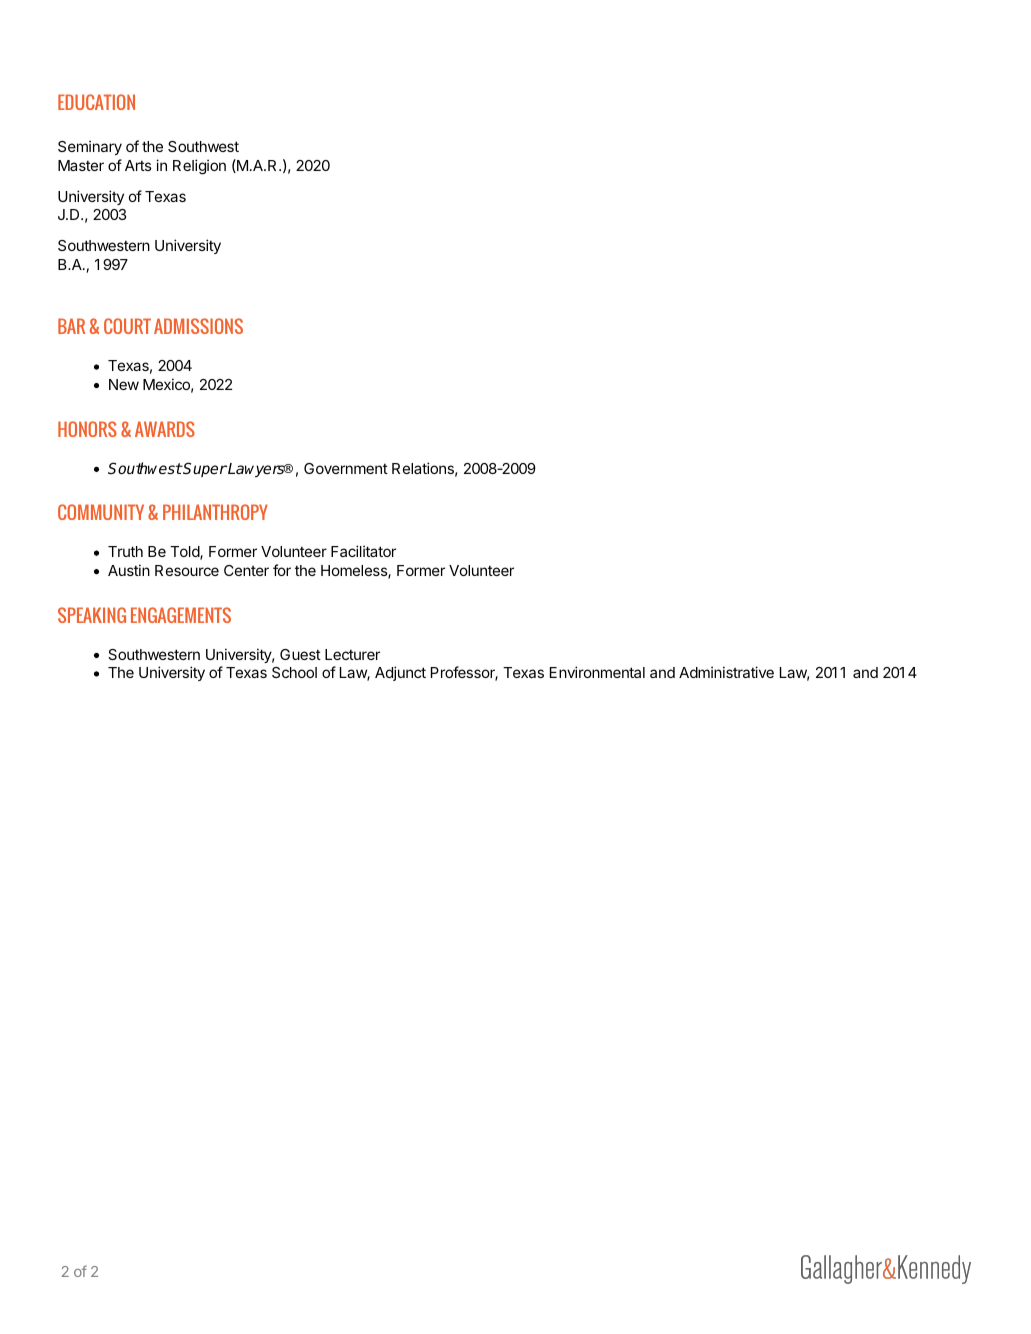 This document has height=1334, width=1031. What do you see at coordinates (246, 570) in the document?
I see `Center` at bounding box center [246, 570].
